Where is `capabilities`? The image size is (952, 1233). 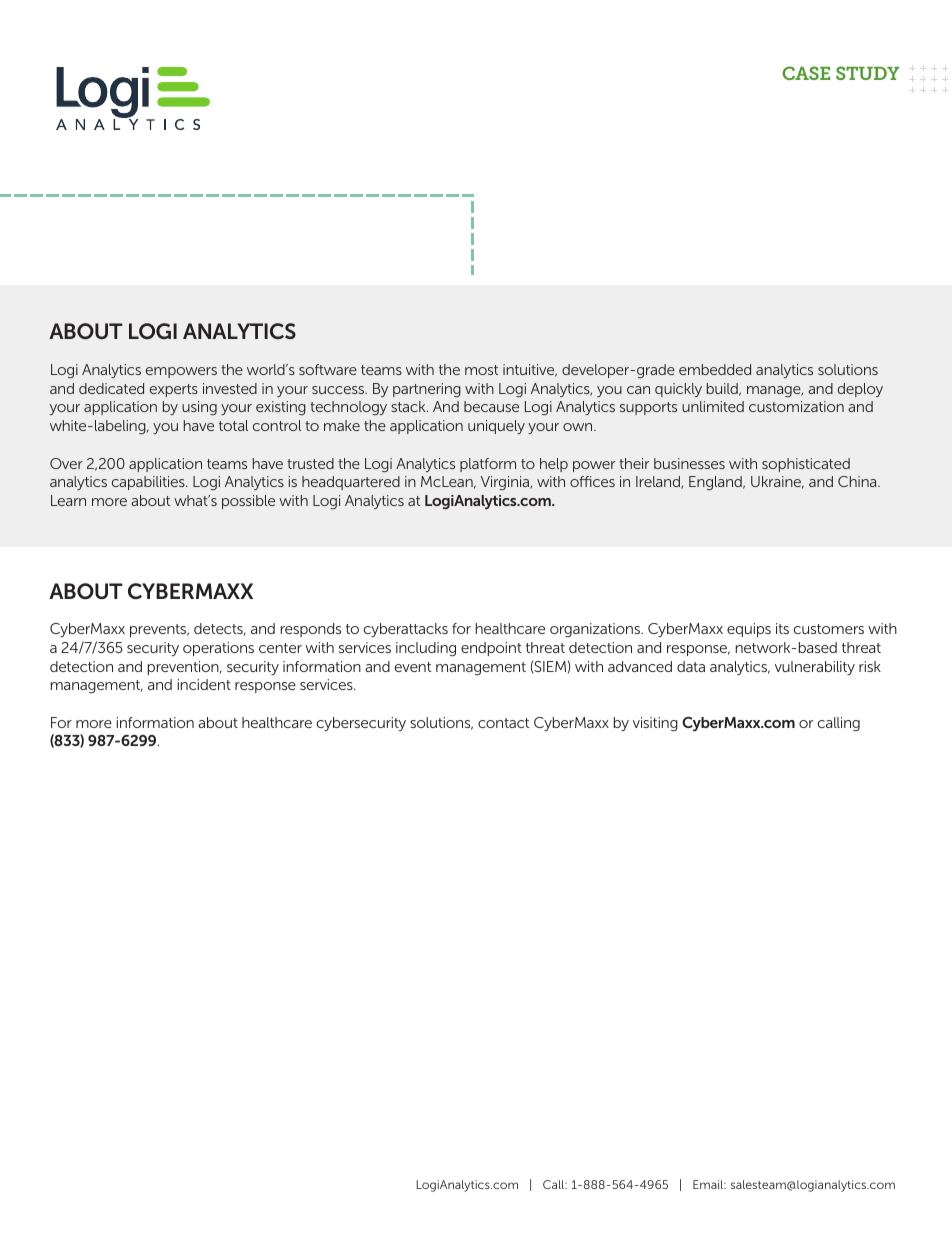
capabilities is located at coordinates (149, 483).
